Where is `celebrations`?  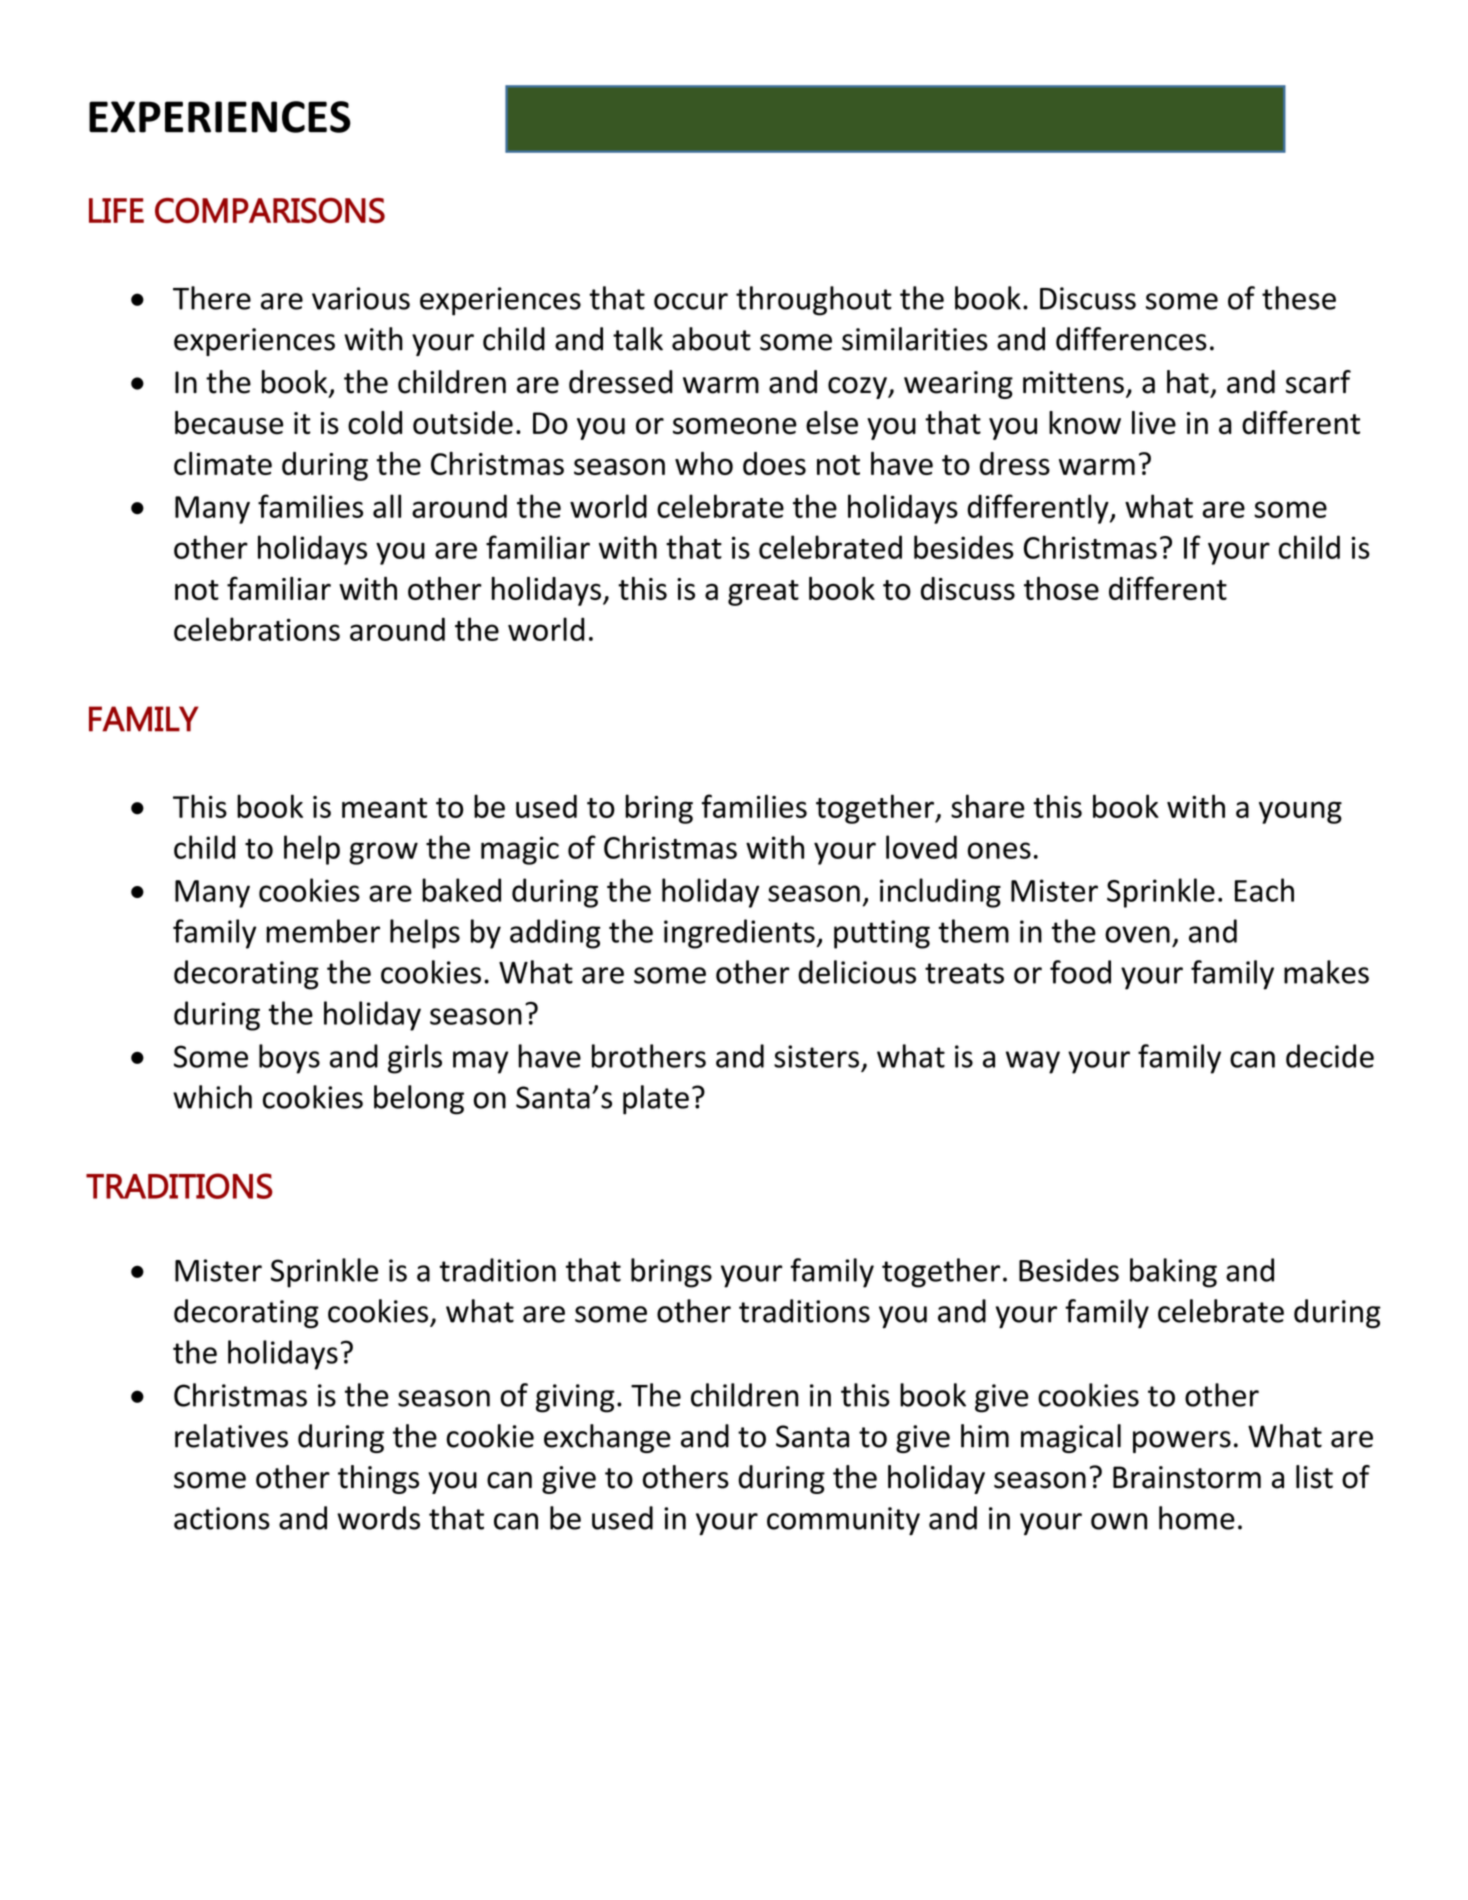
celebrations is located at coordinates (257, 629).
